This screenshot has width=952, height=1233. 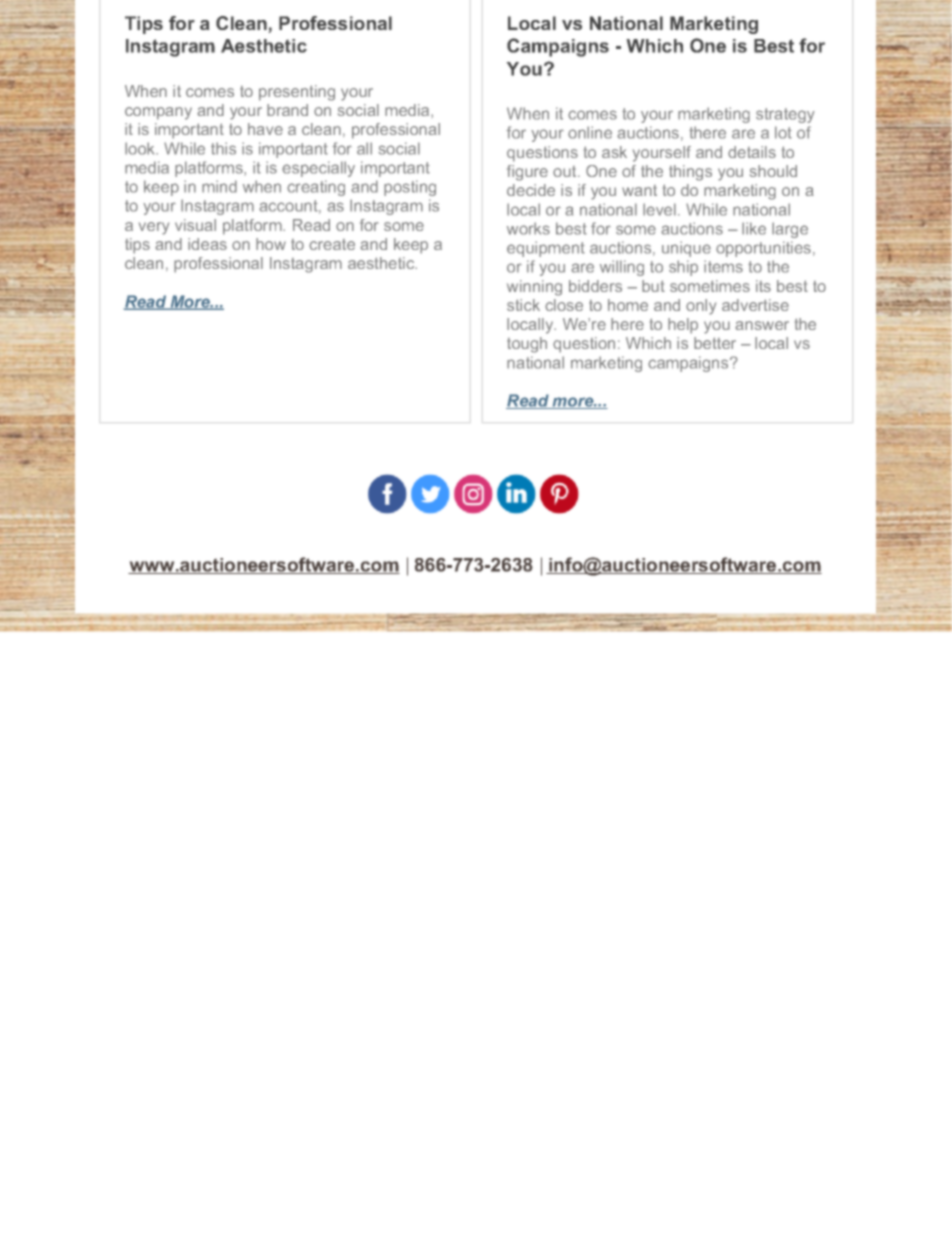 I want to click on this, so click(x=223, y=148).
